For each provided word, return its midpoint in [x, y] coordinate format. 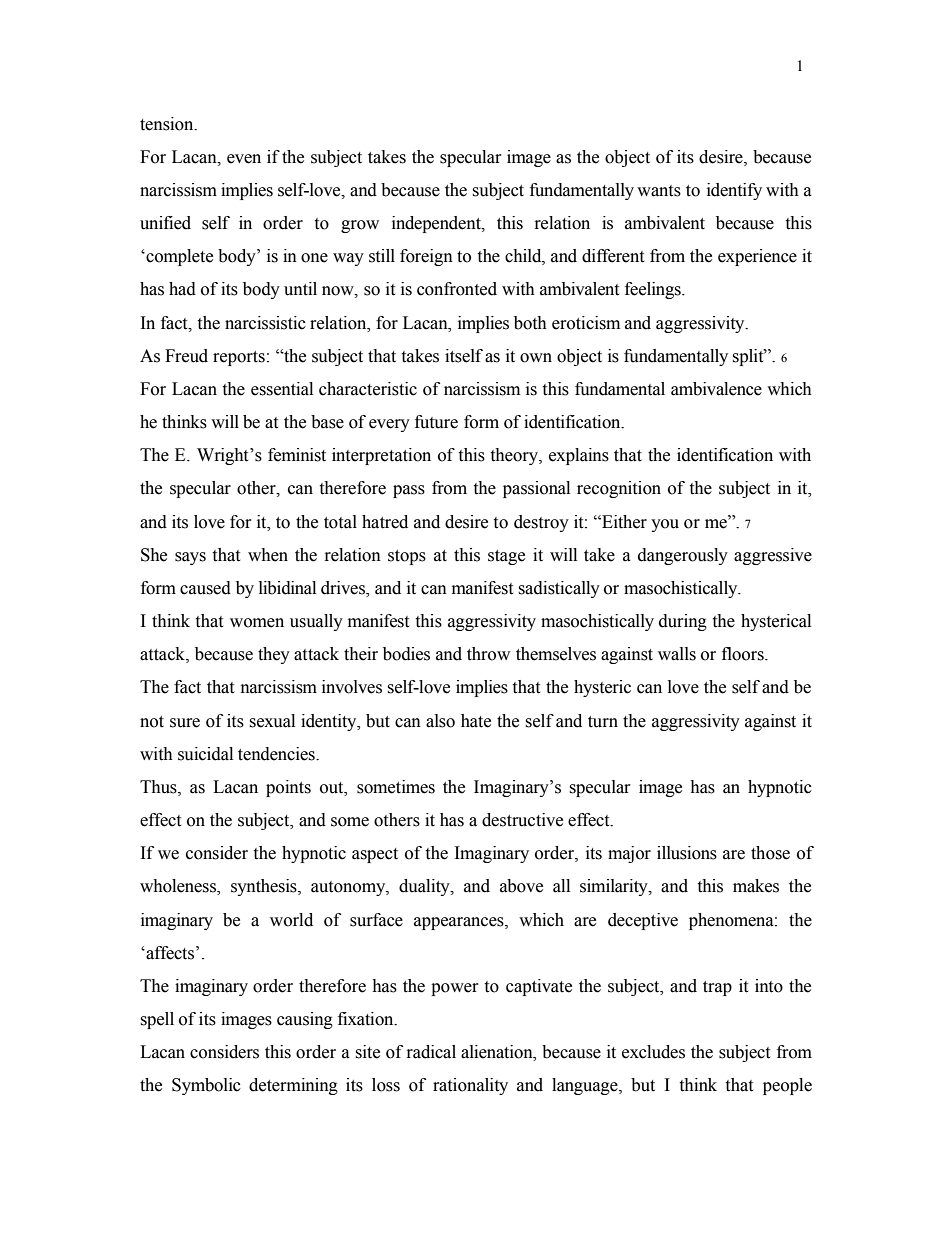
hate [476, 721]
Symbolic [206, 1086]
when [268, 555]
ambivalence [716, 389]
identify [734, 191]
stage [506, 557]
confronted [457, 289]
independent [437, 224]
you [665, 525]
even [244, 159]
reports [239, 358]
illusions [687, 853]
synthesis [265, 887]
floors [744, 654]
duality [425, 887]
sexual [272, 721]
